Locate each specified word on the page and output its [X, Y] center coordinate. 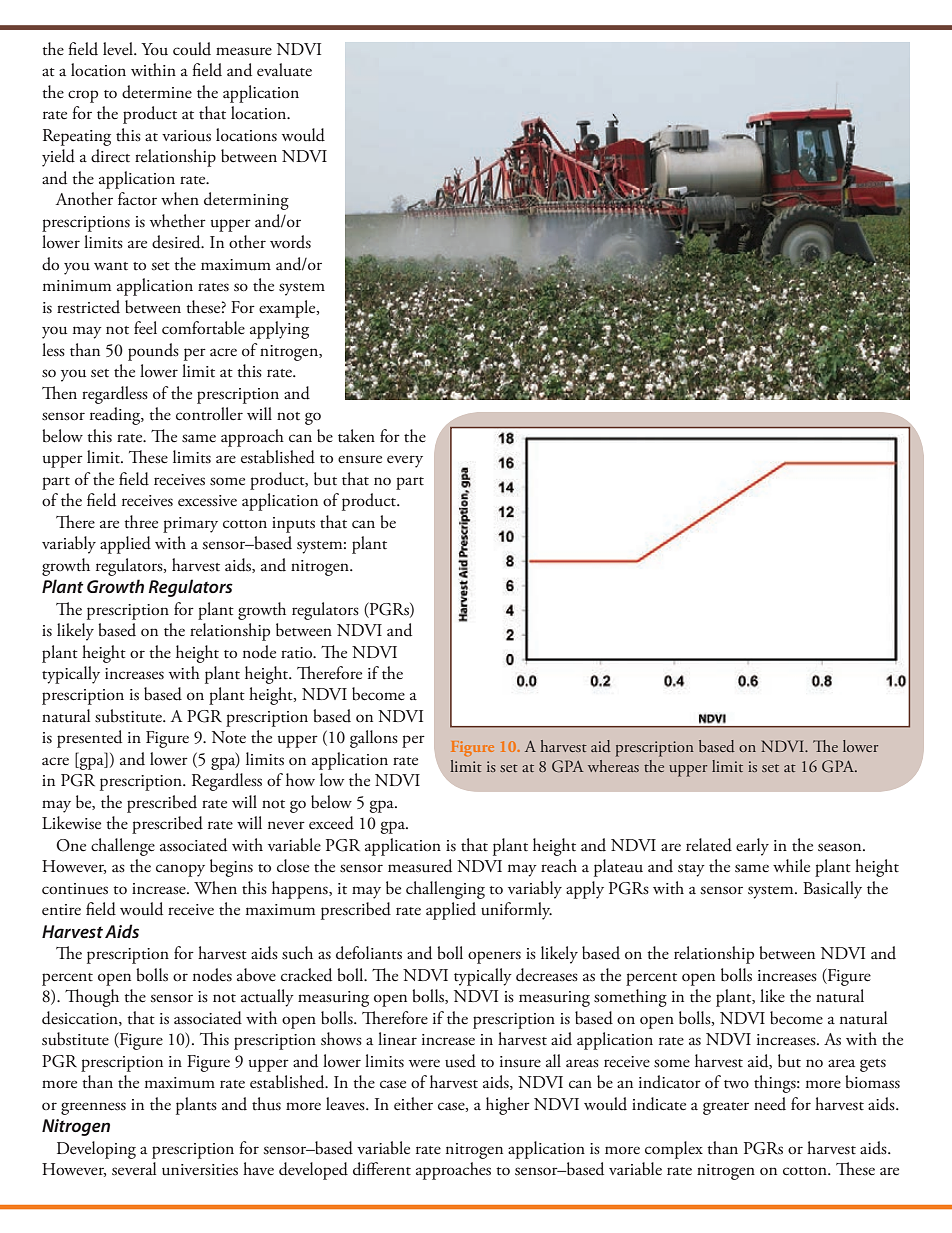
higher [508, 1106]
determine [157, 92]
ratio [298, 653]
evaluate [284, 70]
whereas [613, 766]
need [770, 1104]
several [134, 1169]
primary [190, 525]
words [290, 242]
